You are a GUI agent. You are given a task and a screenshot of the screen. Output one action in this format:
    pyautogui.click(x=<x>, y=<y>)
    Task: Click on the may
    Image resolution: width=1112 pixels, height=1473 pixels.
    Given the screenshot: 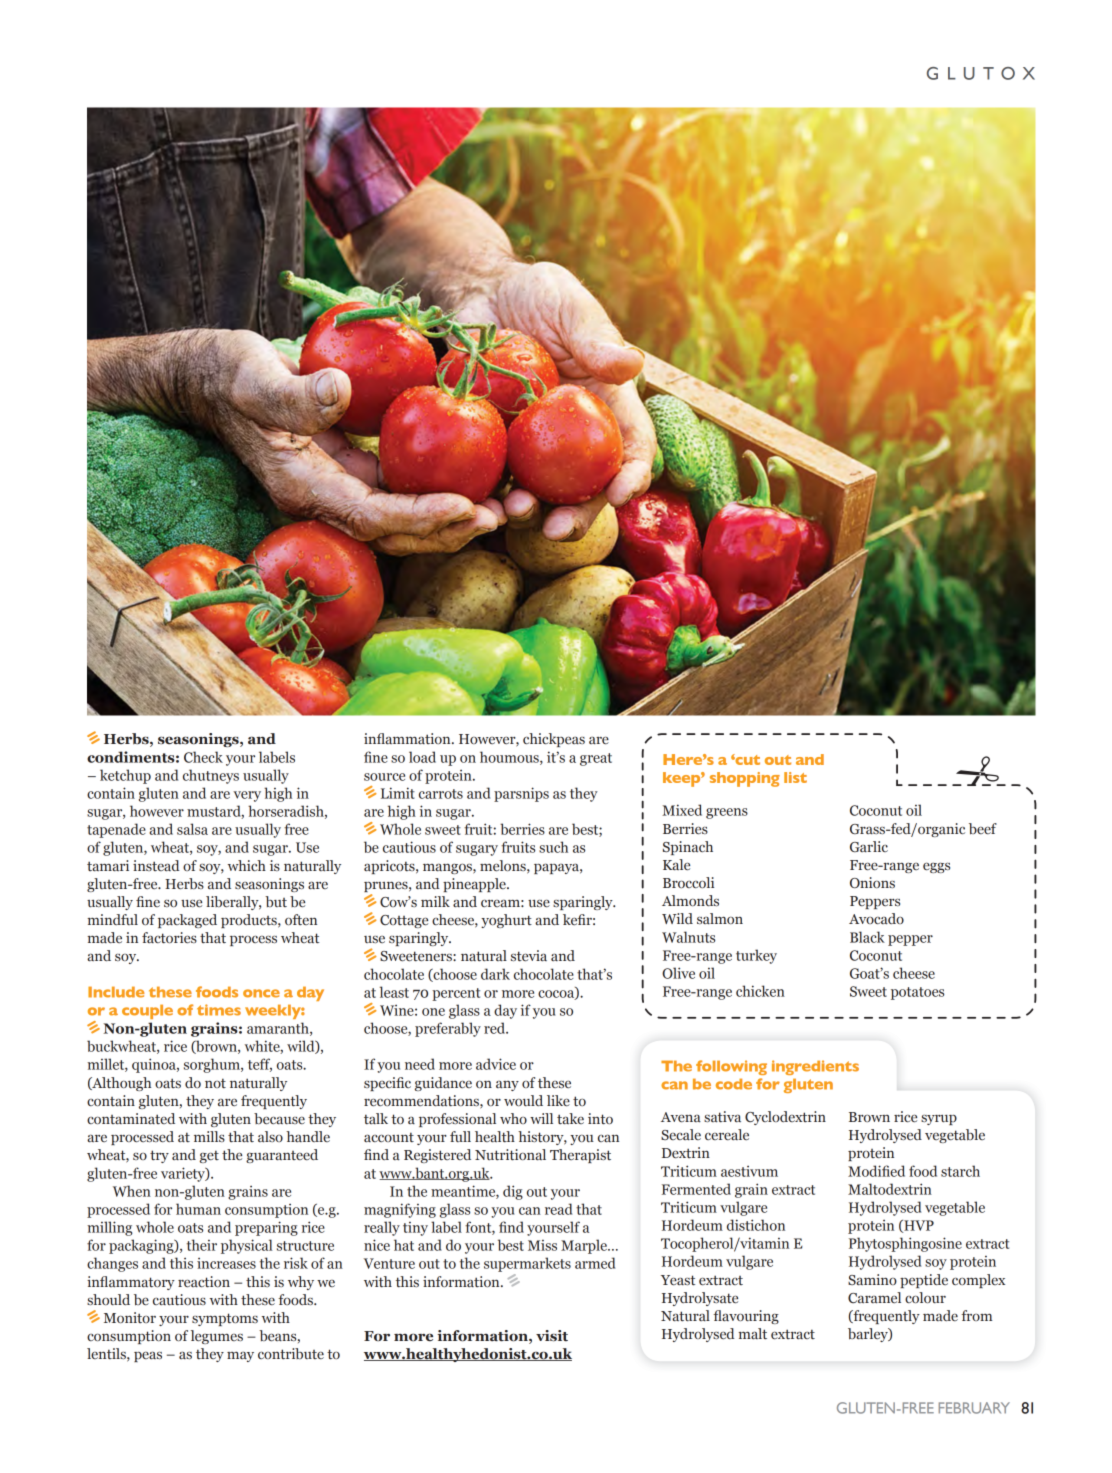 What is the action you would take?
    pyautogui.click(x=240, y=1356)
